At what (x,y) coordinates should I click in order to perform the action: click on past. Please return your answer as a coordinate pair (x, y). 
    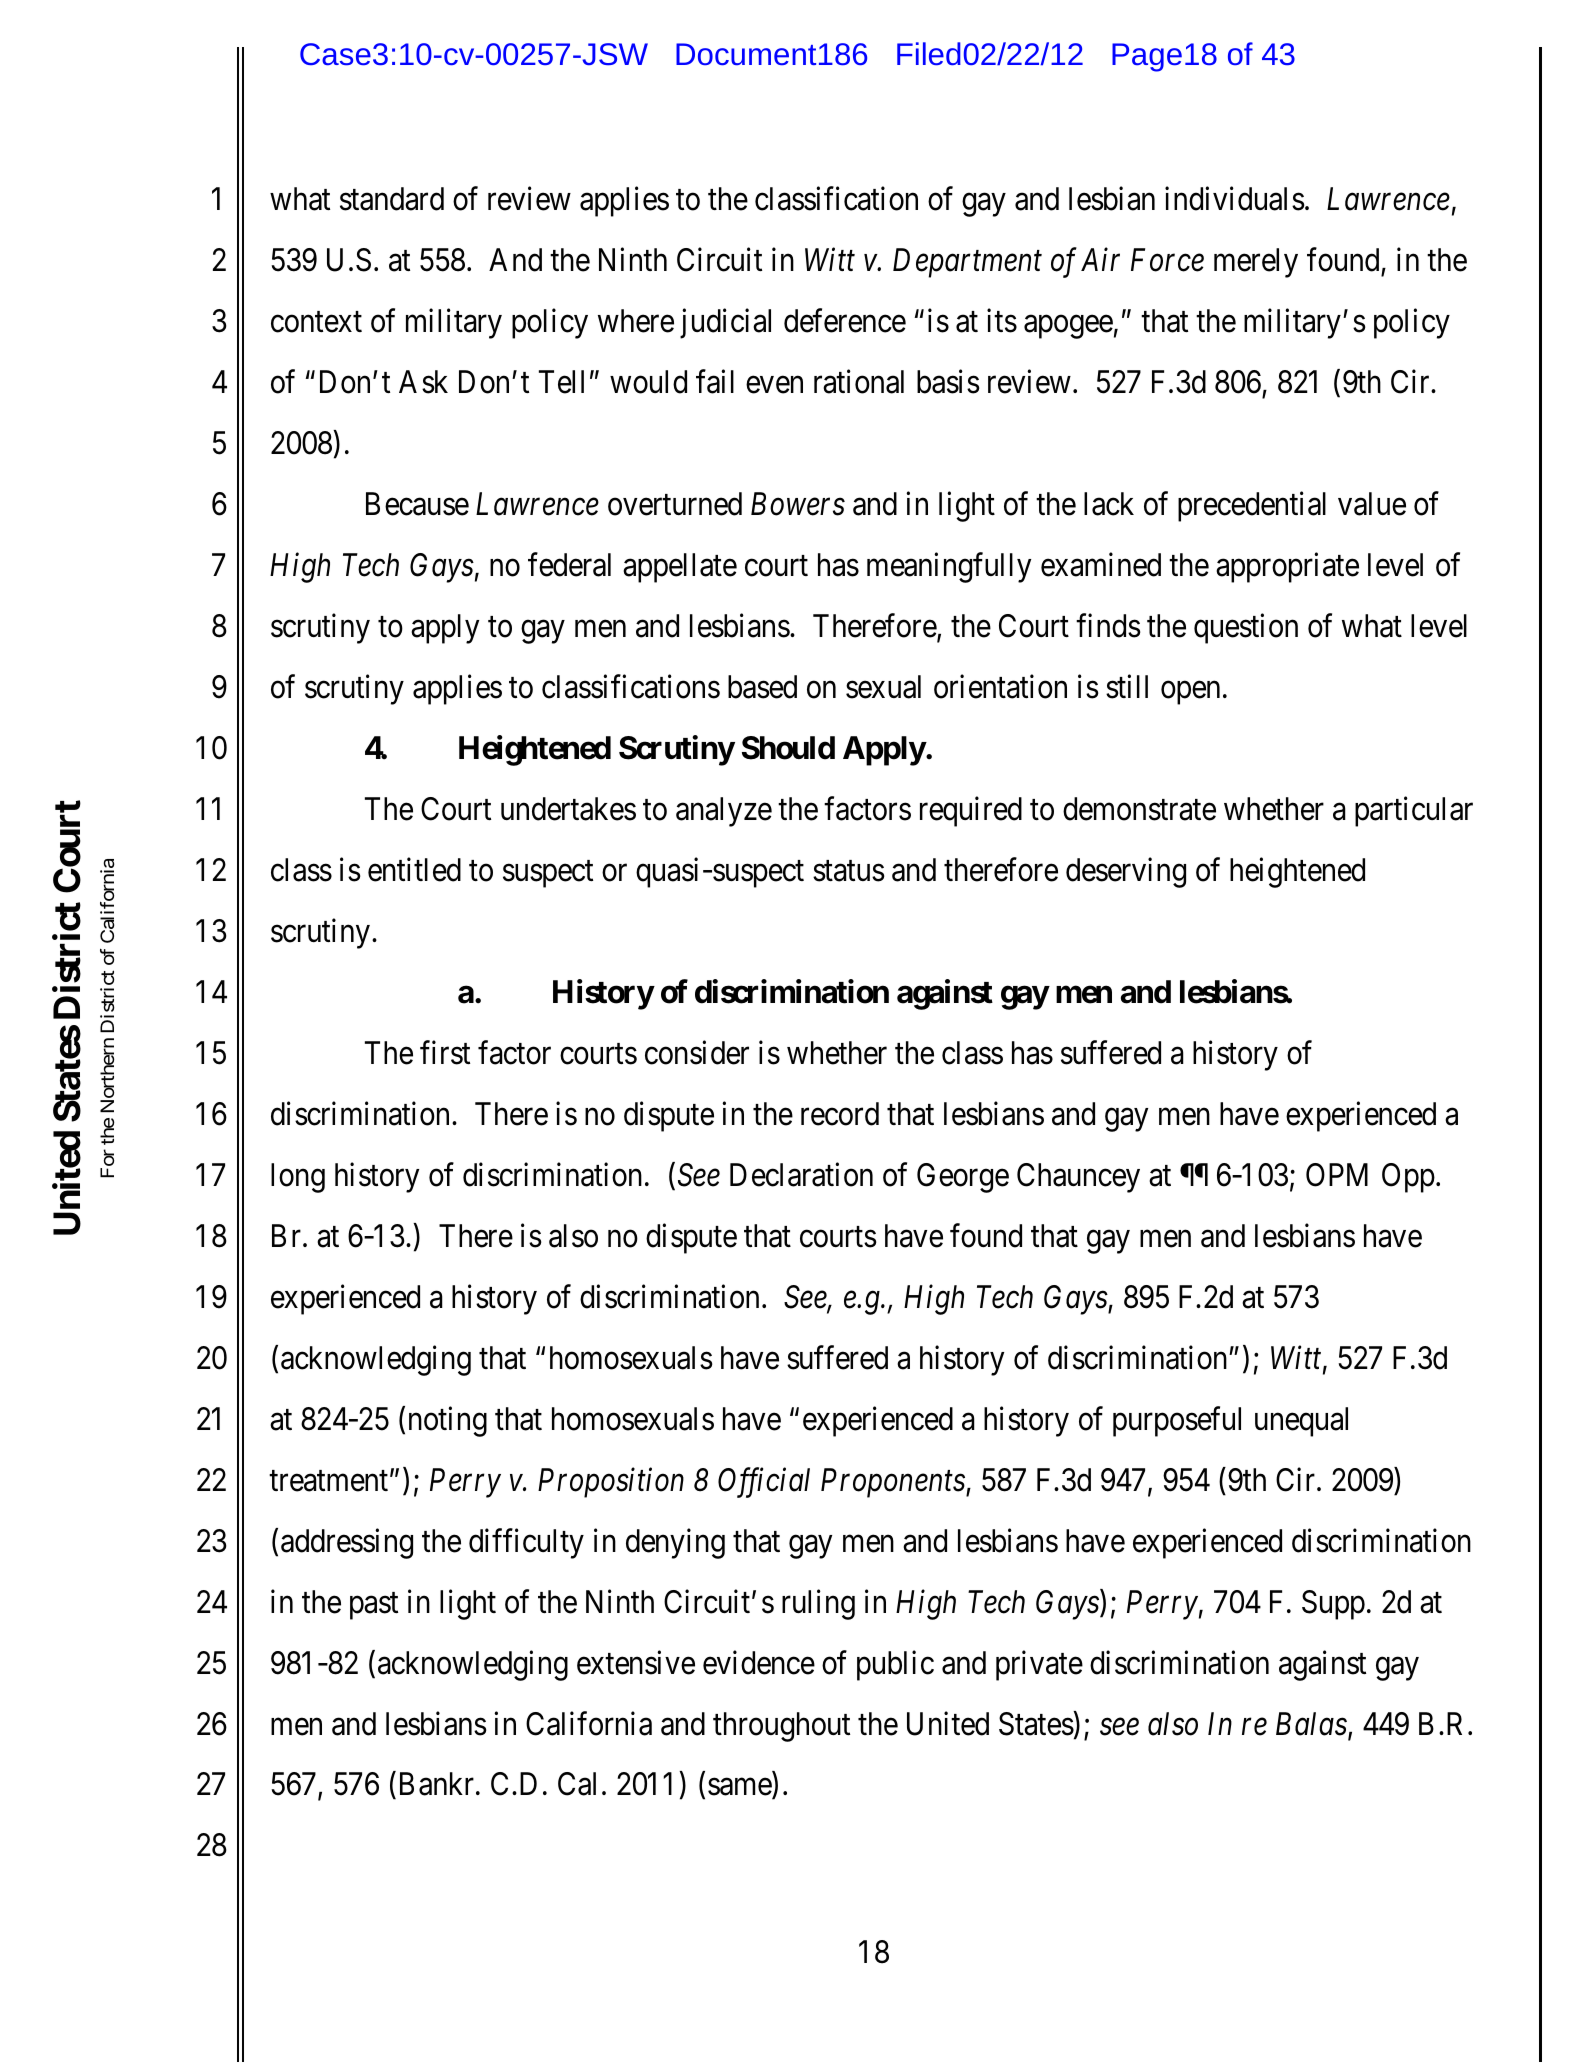
    Looking at the image, I should click on (374, 1606).
